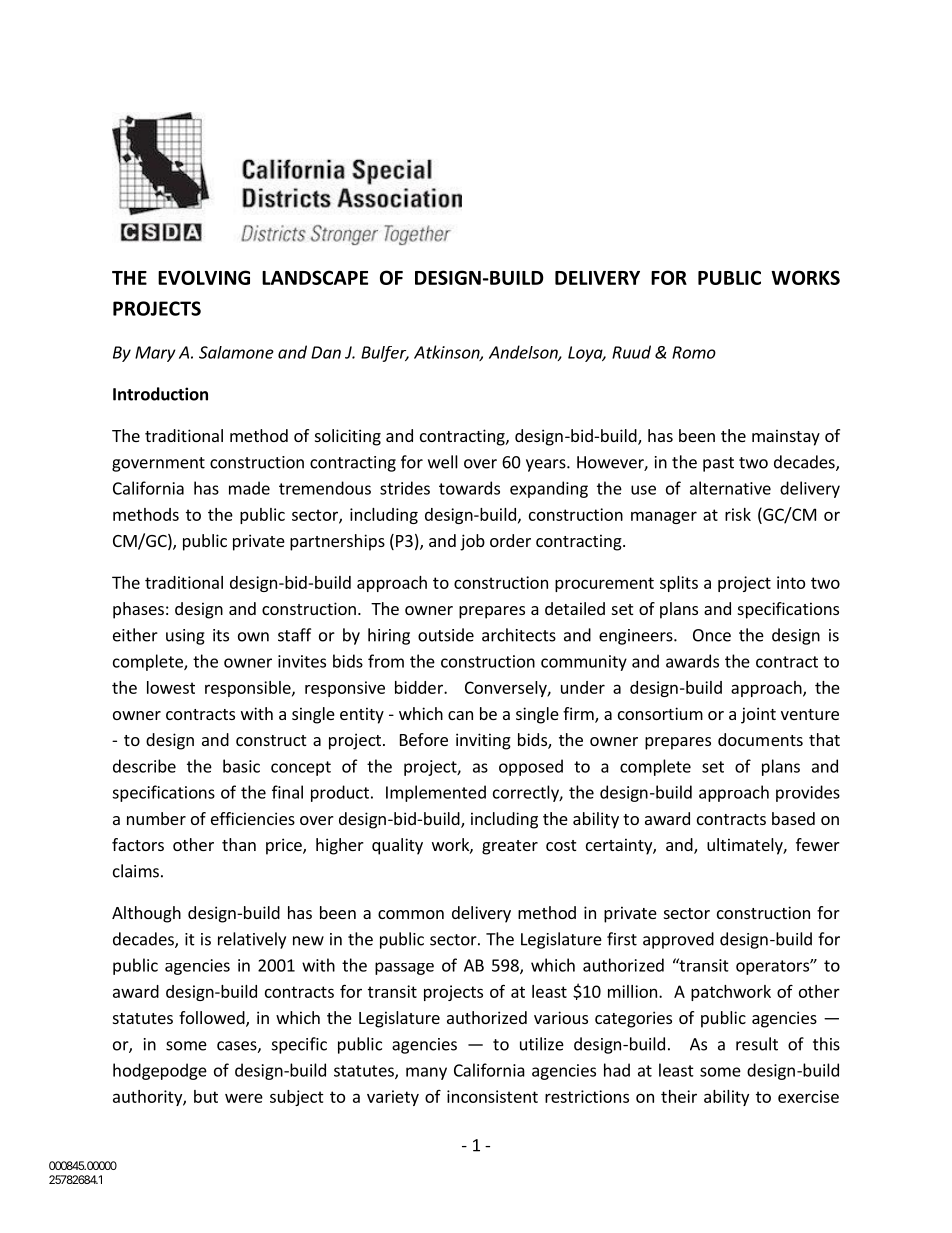 This image has height=1233, width=952. Describe the element at coordinates (443, 462) in the image. I see `well` at that location.
